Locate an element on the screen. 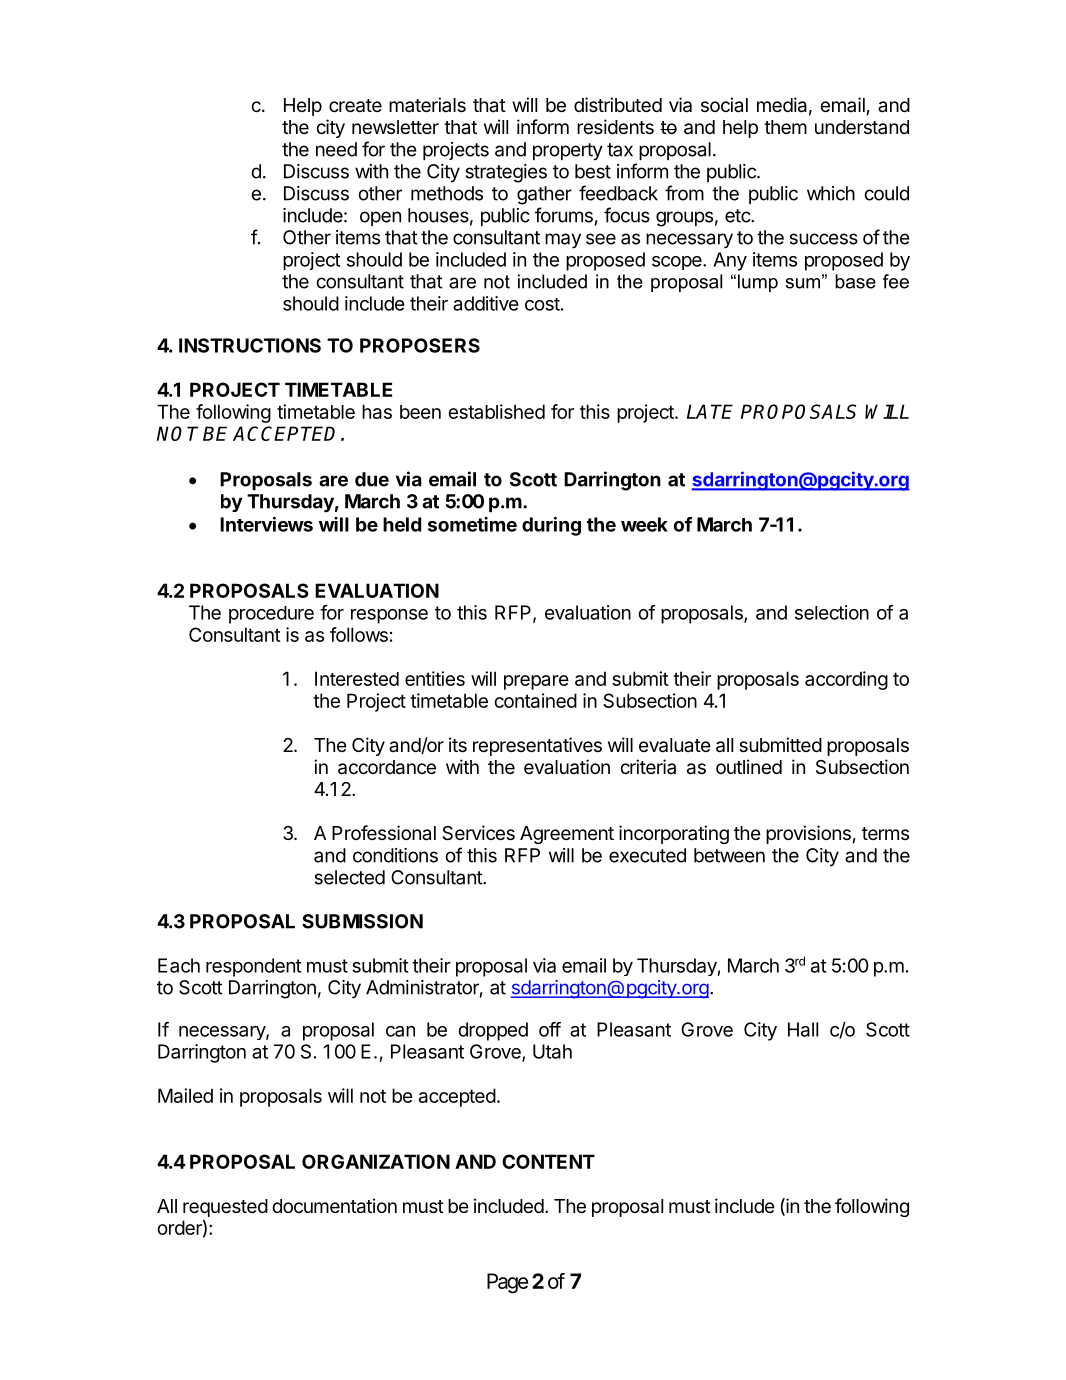 The width and height of the screenshot is (1066, 1380). requested is located at coordinates (225, 1208).
